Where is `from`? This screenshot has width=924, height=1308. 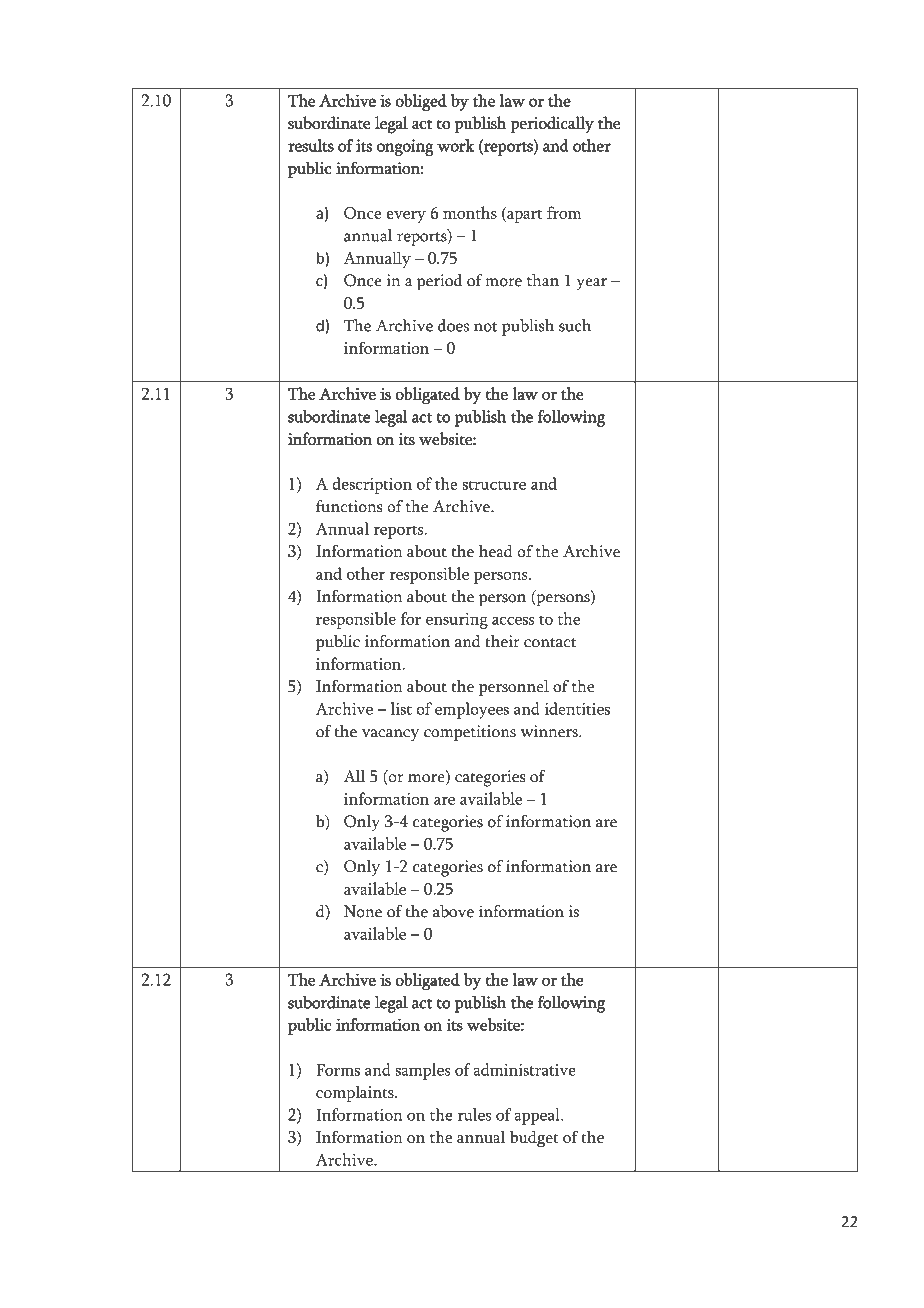 from is located at coordinates (564, 212).
